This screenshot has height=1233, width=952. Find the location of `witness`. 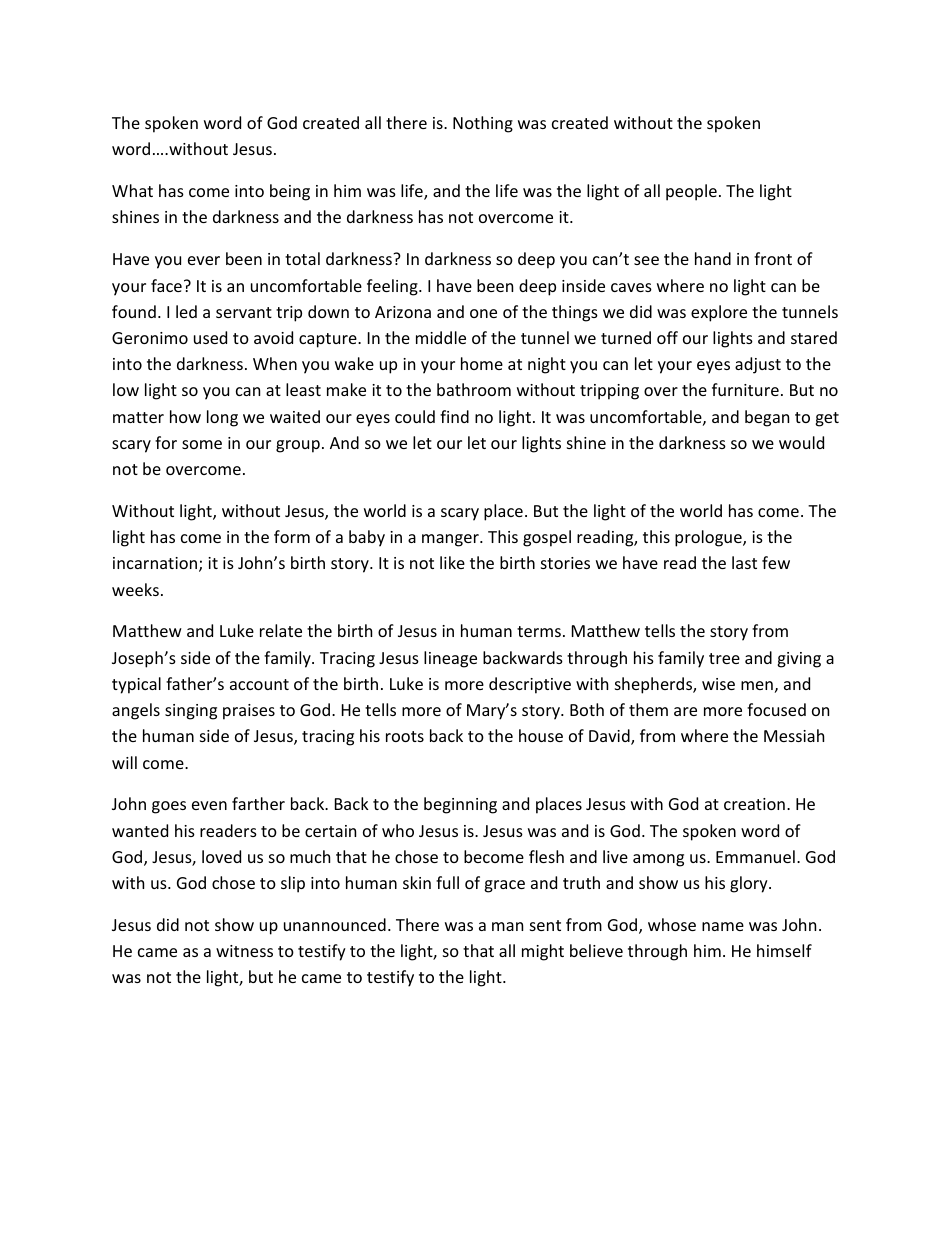

witness is located at coordinates (244, 951).
